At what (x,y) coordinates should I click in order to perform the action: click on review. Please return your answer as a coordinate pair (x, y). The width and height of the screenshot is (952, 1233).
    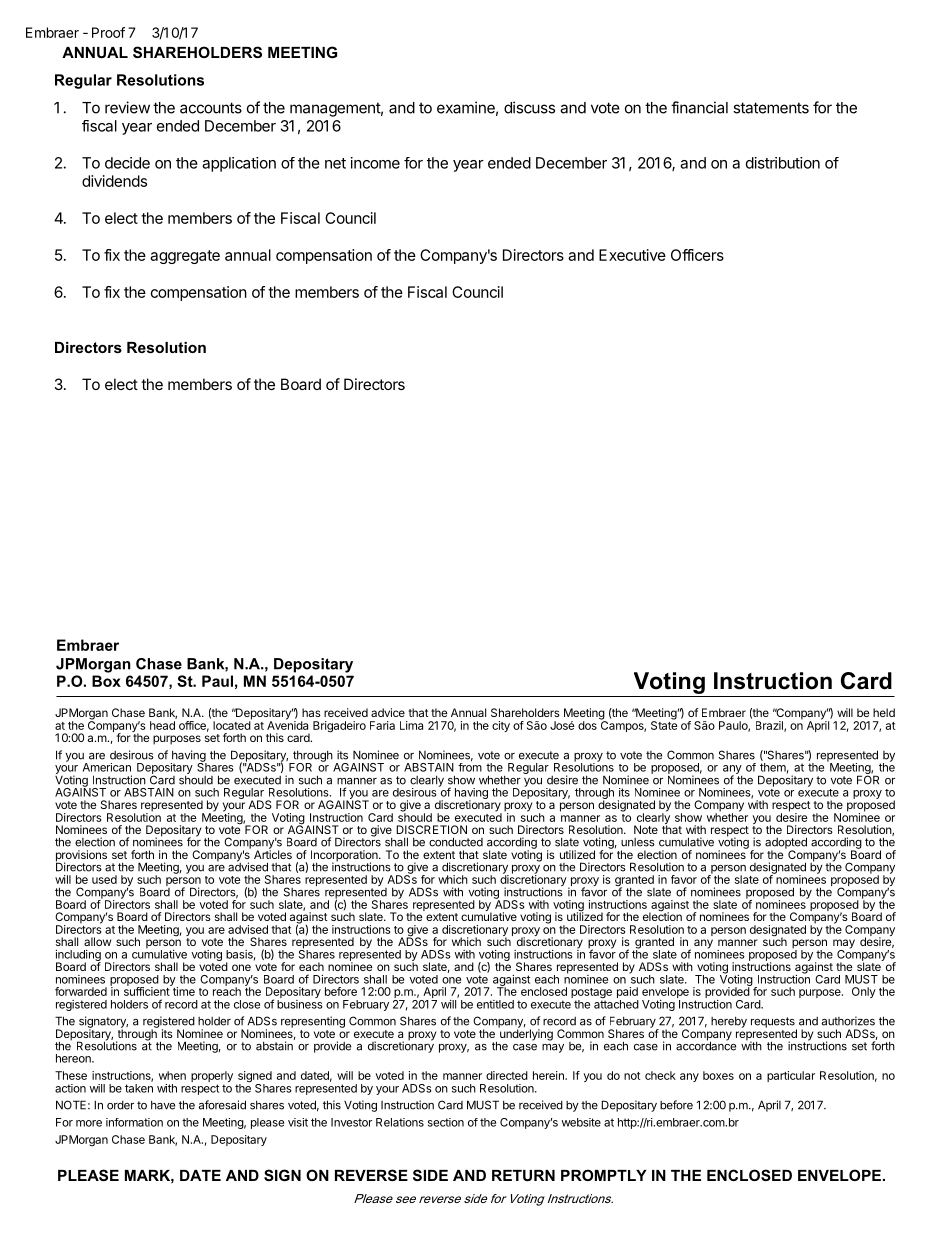
    Looking at the image, I should click on (127, 107).
